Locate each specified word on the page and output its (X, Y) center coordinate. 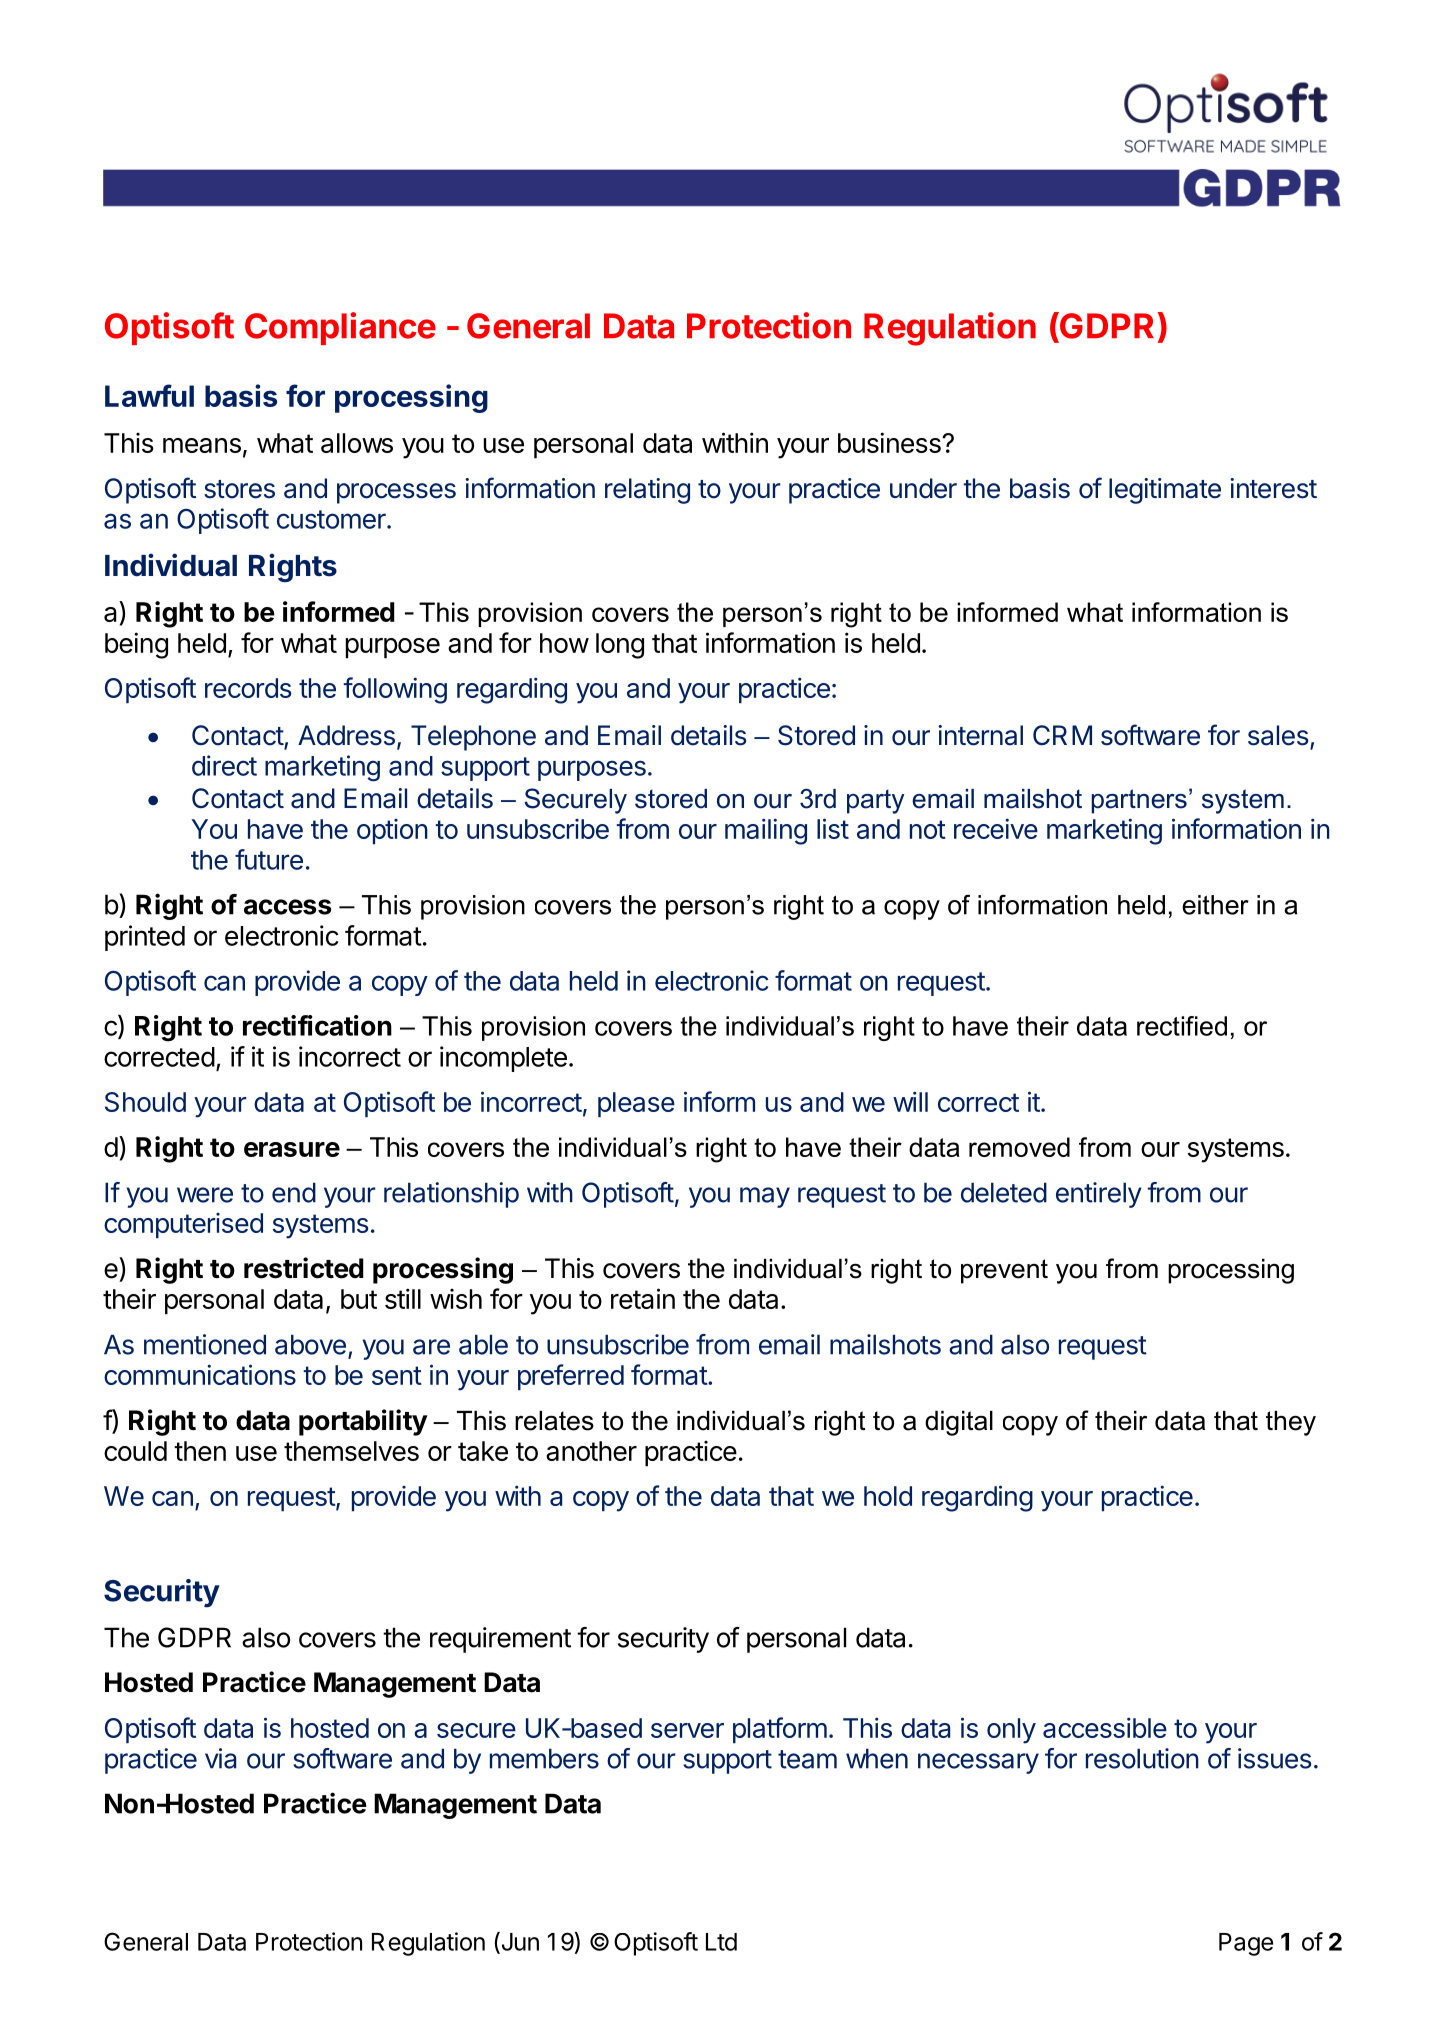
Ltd (721, 1942)
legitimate (1165, 491)
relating (647, 491)
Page (1246, 1944)
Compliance (340, 328)
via (220, 1758)
